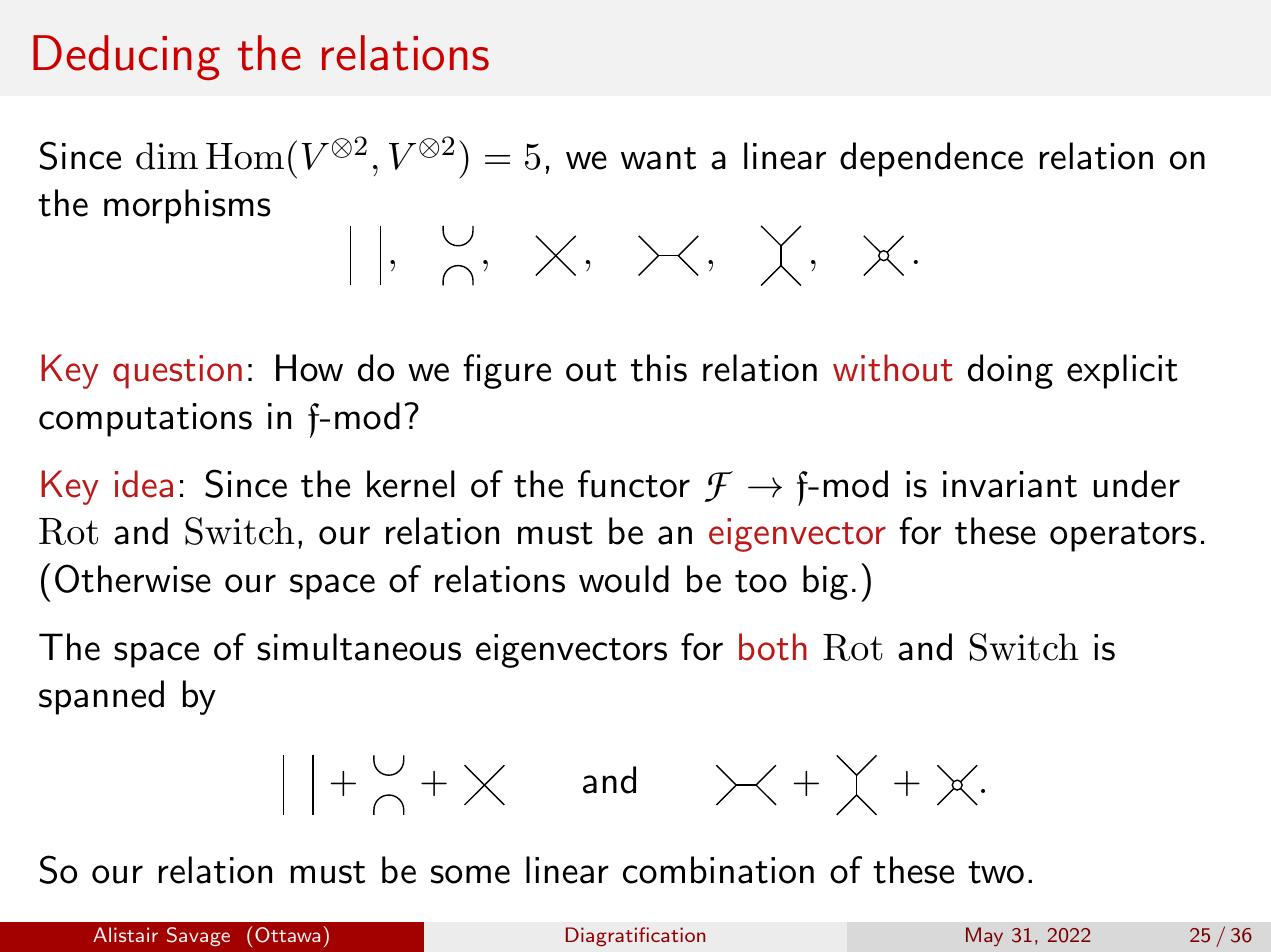  Describe the element at coordinates (658, 158) in the page. I see `want` at that location.
